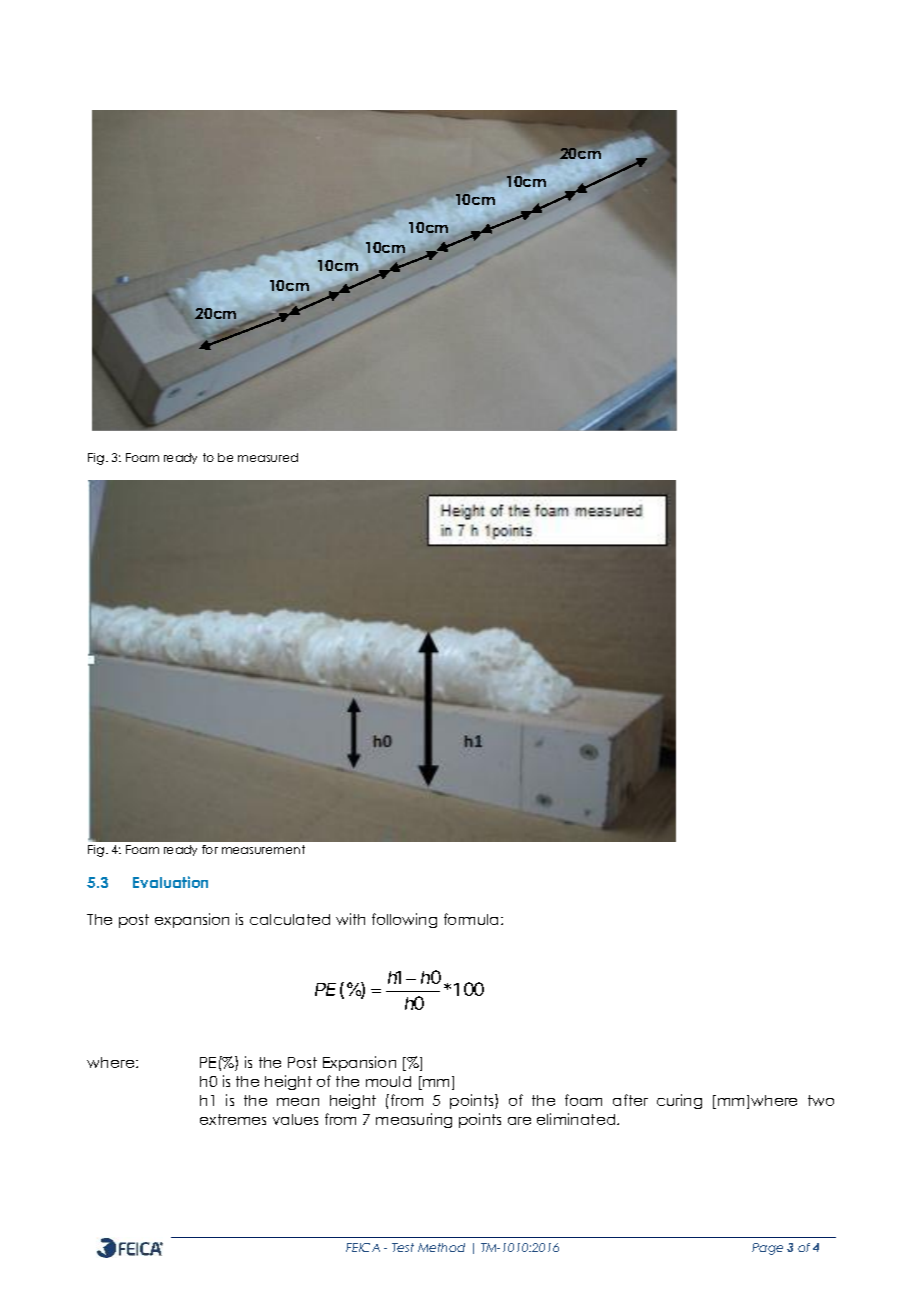 The width and height of the screenshot is (924, 1308). Describe the element at coordinates (679, 1101) in the screenshot. I see `curing` at that location.
